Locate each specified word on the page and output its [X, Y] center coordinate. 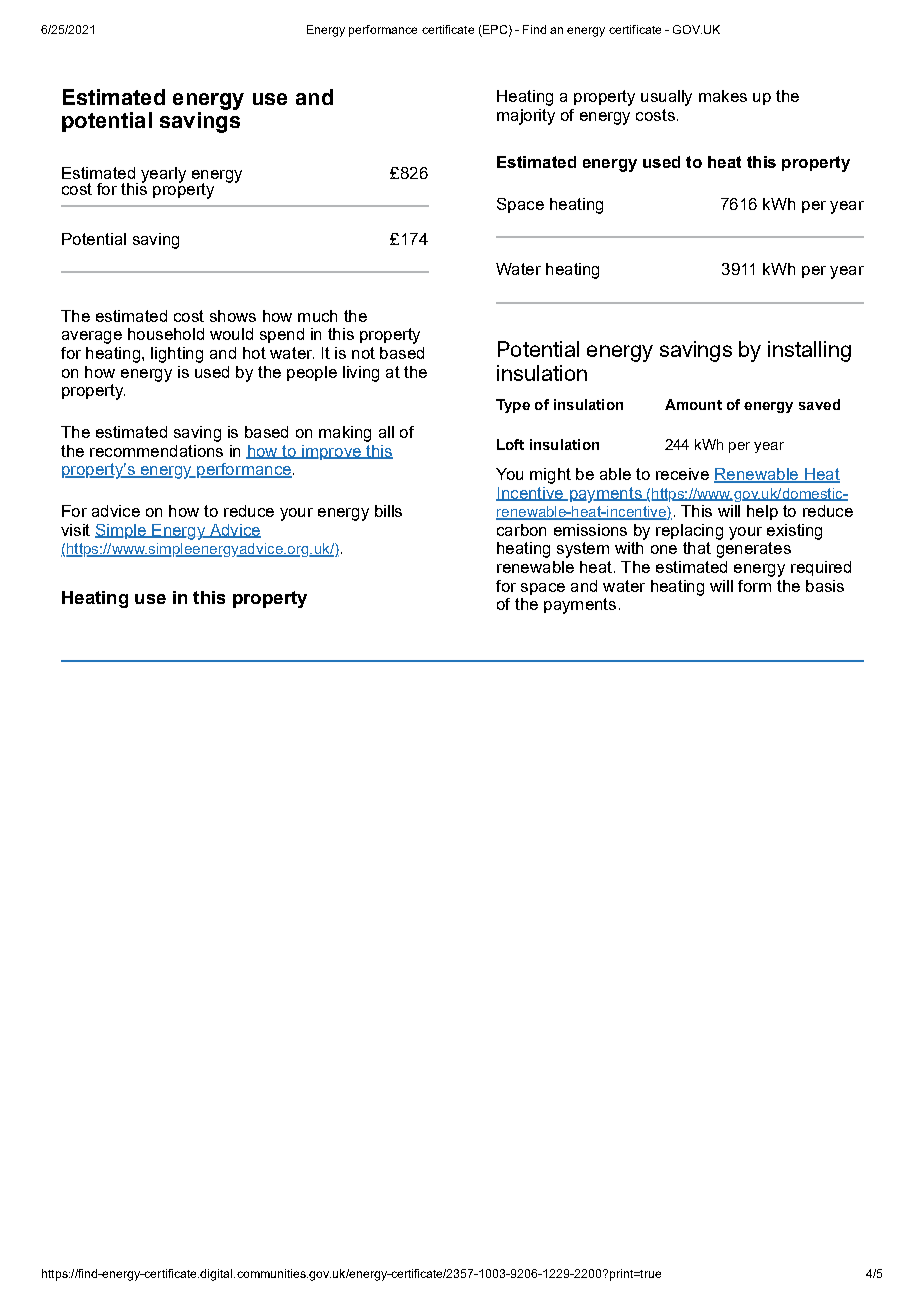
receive [682, 474]
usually [666, 98]
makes [723, 96]
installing [809, 351]
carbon [521, 530]
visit [75, 530]
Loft [510, 444]
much [317, 316]
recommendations [156, 451]
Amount [693, 404]
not [363, 353]
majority [526, 117]
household [166, 334]
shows [233, 316]
